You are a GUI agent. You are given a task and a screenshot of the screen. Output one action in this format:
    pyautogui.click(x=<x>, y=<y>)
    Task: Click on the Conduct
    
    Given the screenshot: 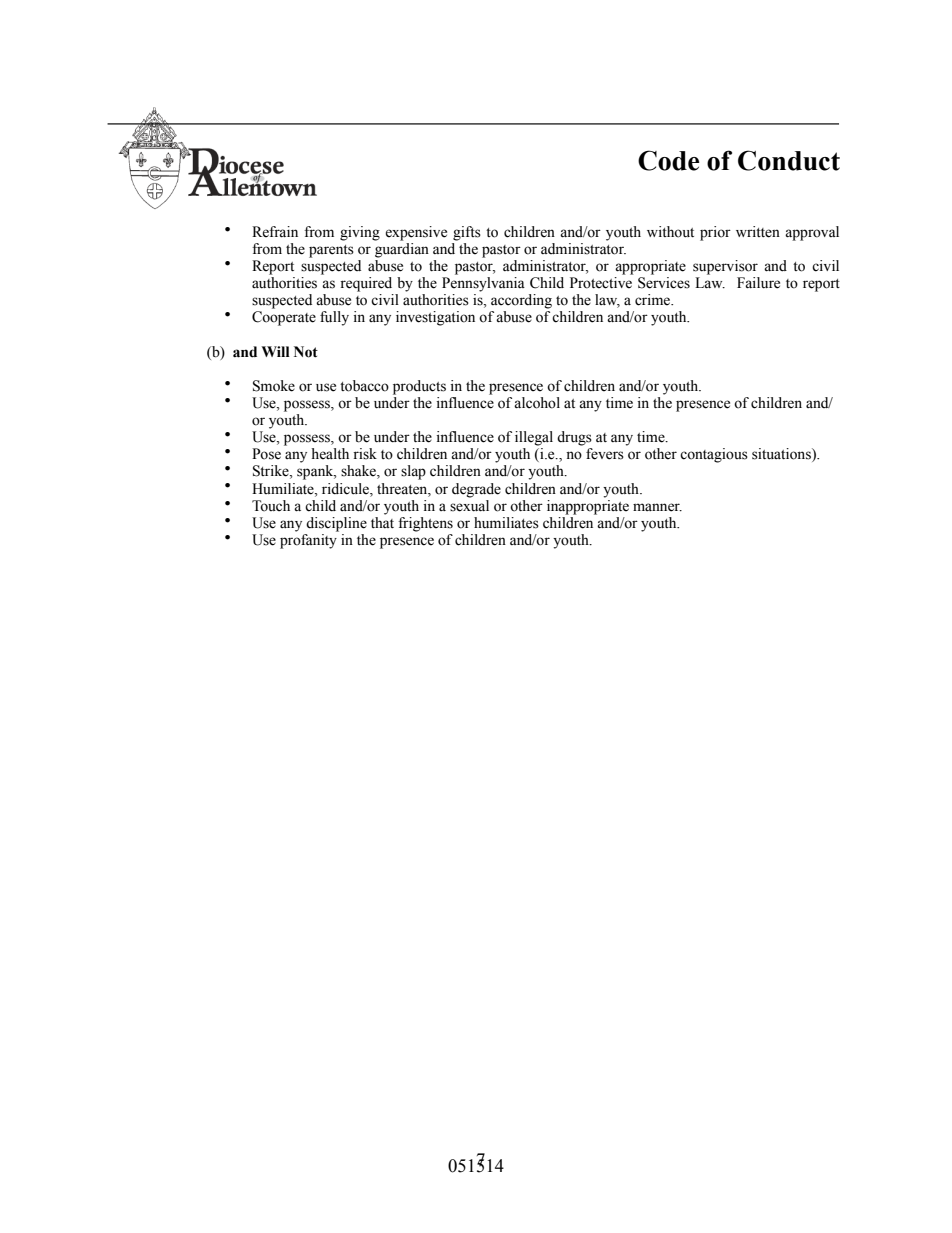 What is the action you would take?
    pyautogui.click(x=789, y=160)
